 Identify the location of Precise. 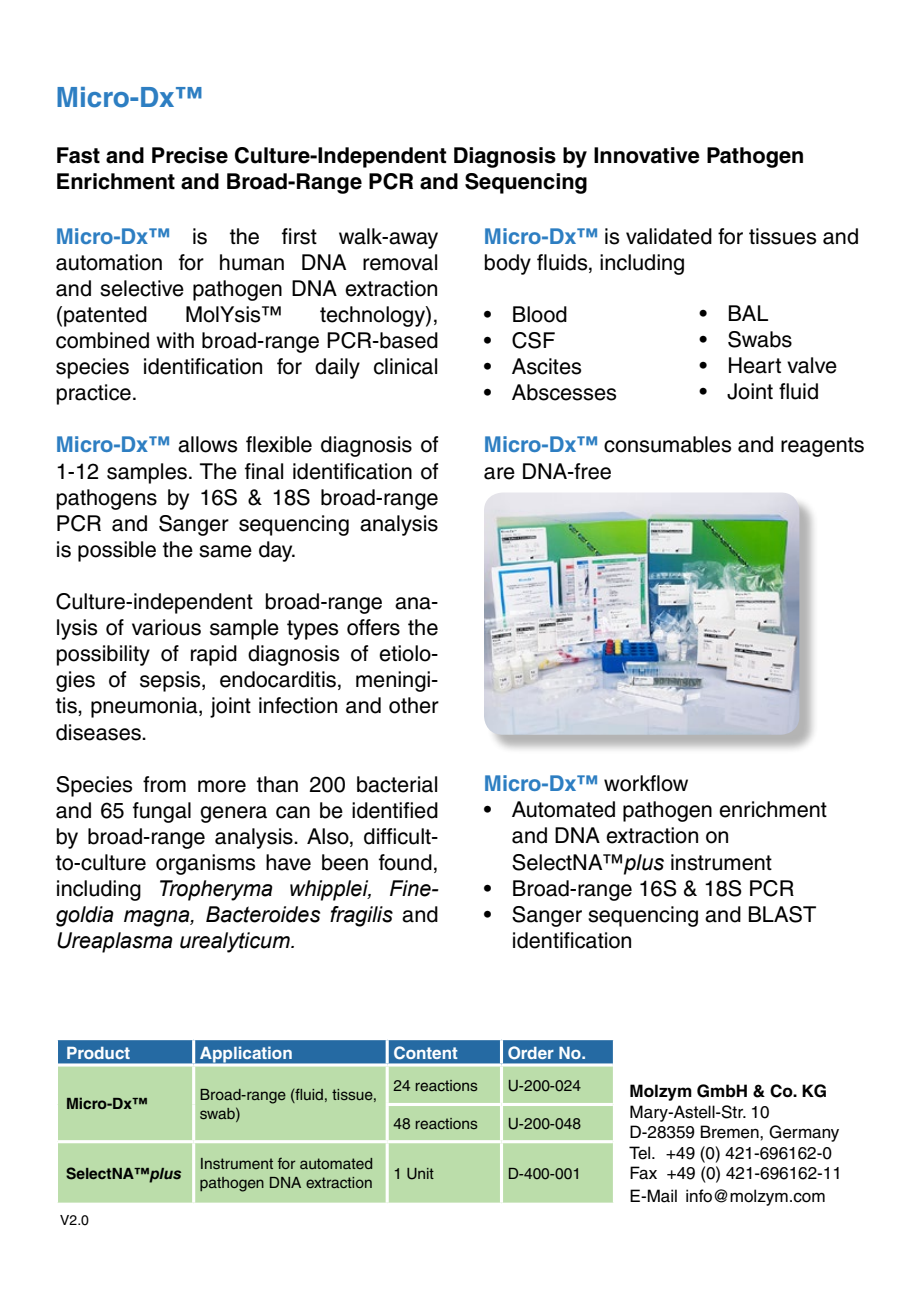
(190, 155).
